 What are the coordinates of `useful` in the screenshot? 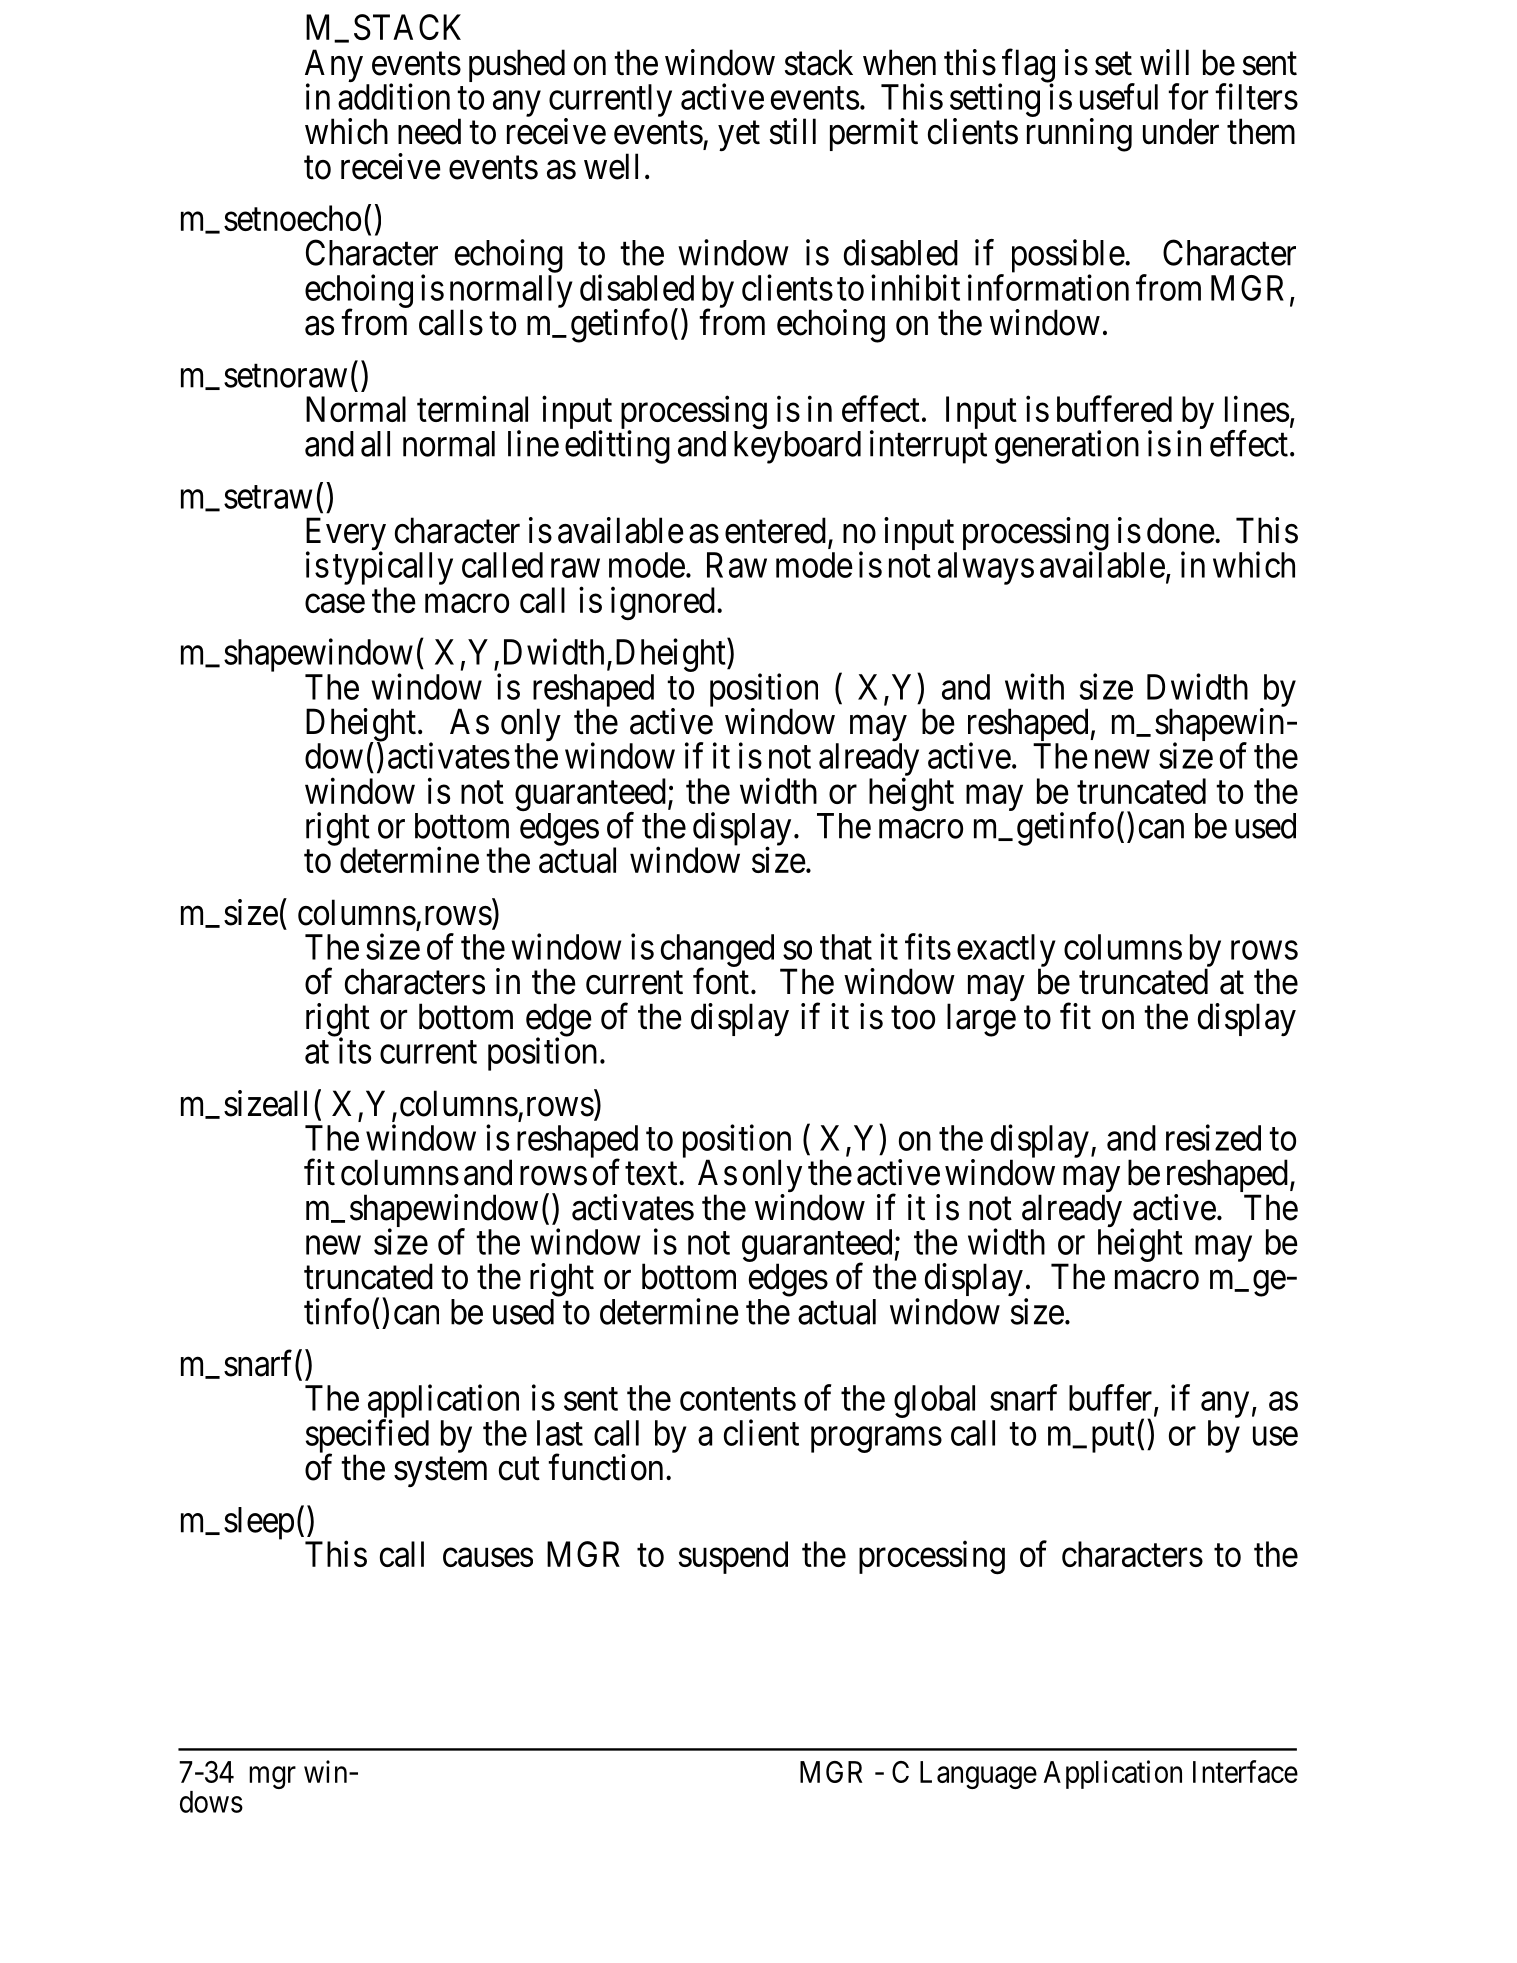 It's located at (1119, 96).
